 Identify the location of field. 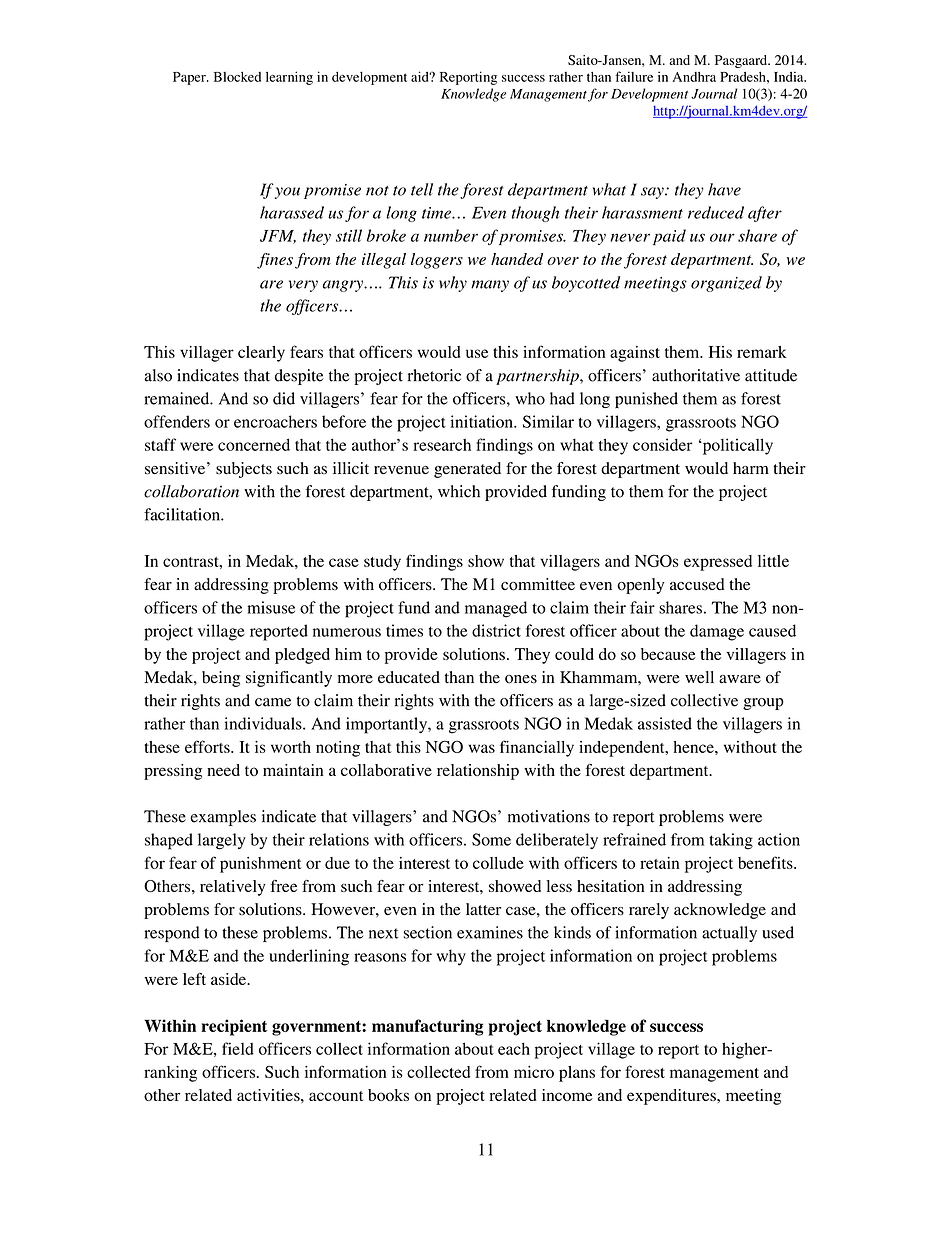
(238, 1048).
